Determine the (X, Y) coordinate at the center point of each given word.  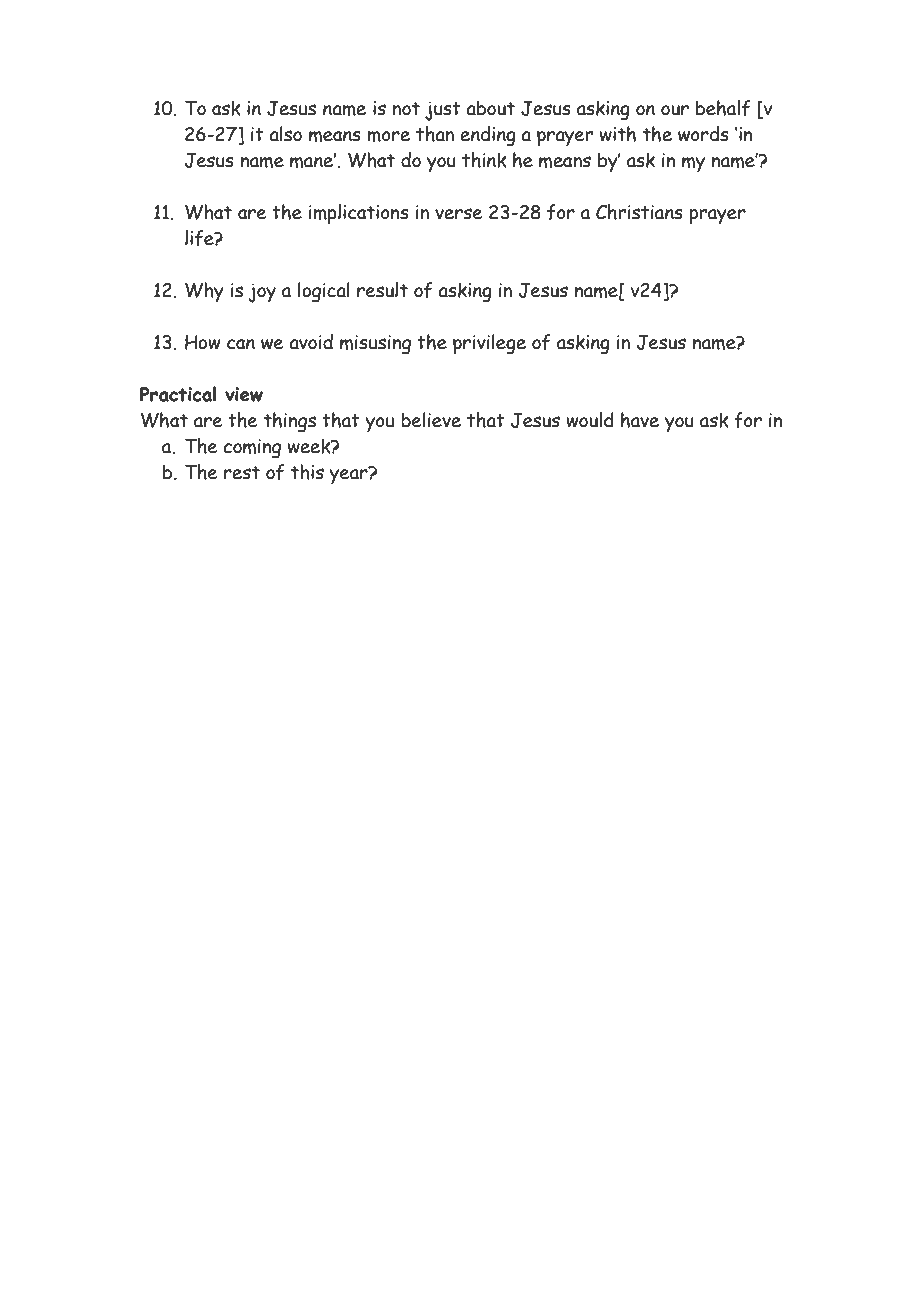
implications (359, 214)
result (382, 290)
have (640, 420)
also (285, 134)
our (675, 110)
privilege (489, 344)
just (443, 111)
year (349, 475)
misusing (375, 345)
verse (458, 214)
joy (262, 293)
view (244, 394)
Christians (639, 212)
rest (242, 473)
